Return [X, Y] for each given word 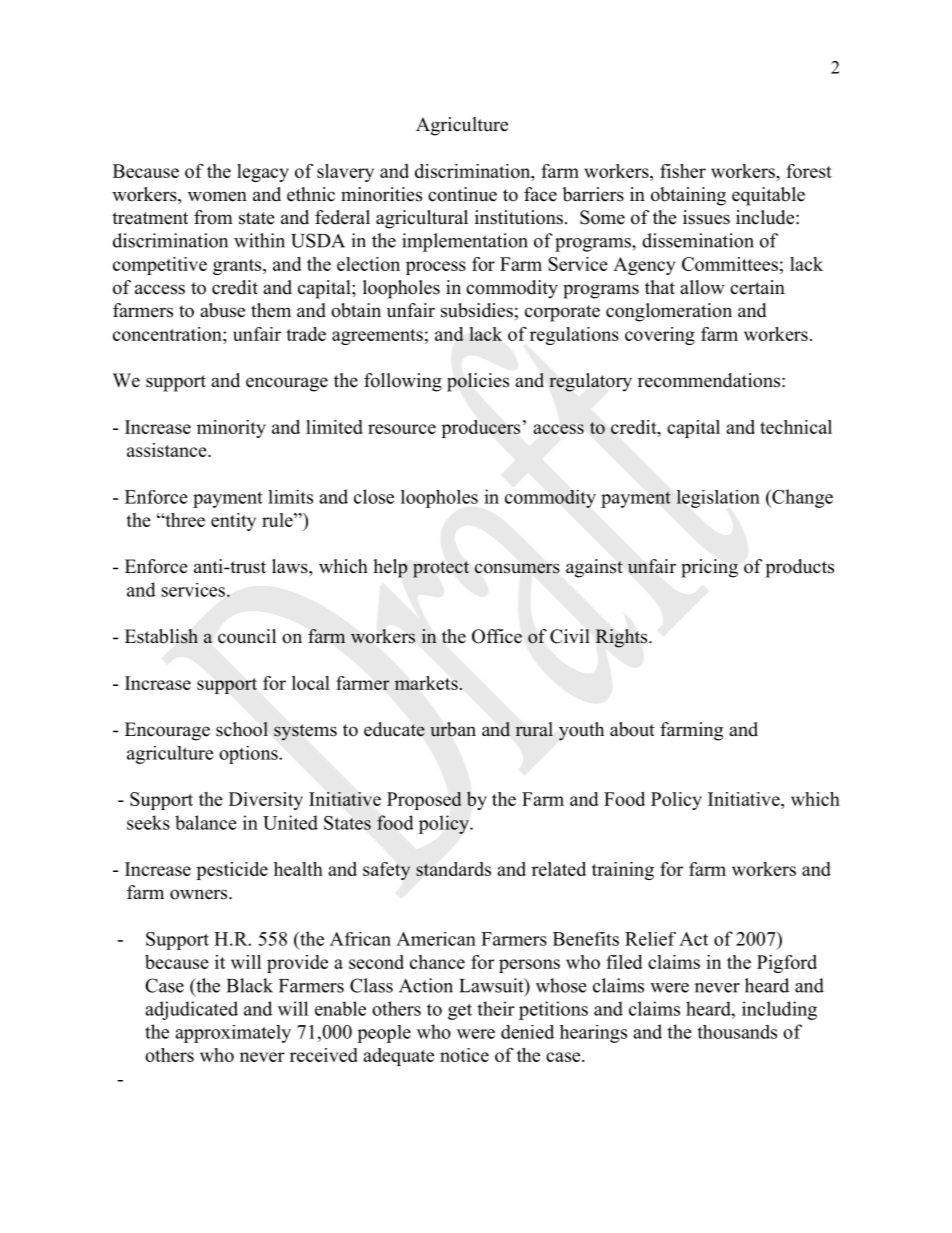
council [247, 636]
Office [497, 636]
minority [231, 429]
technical [796, 427]
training [623, 871]
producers [481, 429]
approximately [233, 1034]
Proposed [424, 801]
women [217, 196]
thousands [737, 1032]
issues [706, 217]
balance [206, 822]
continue [462, 194]
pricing [709, 568]
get [460, 1011]
